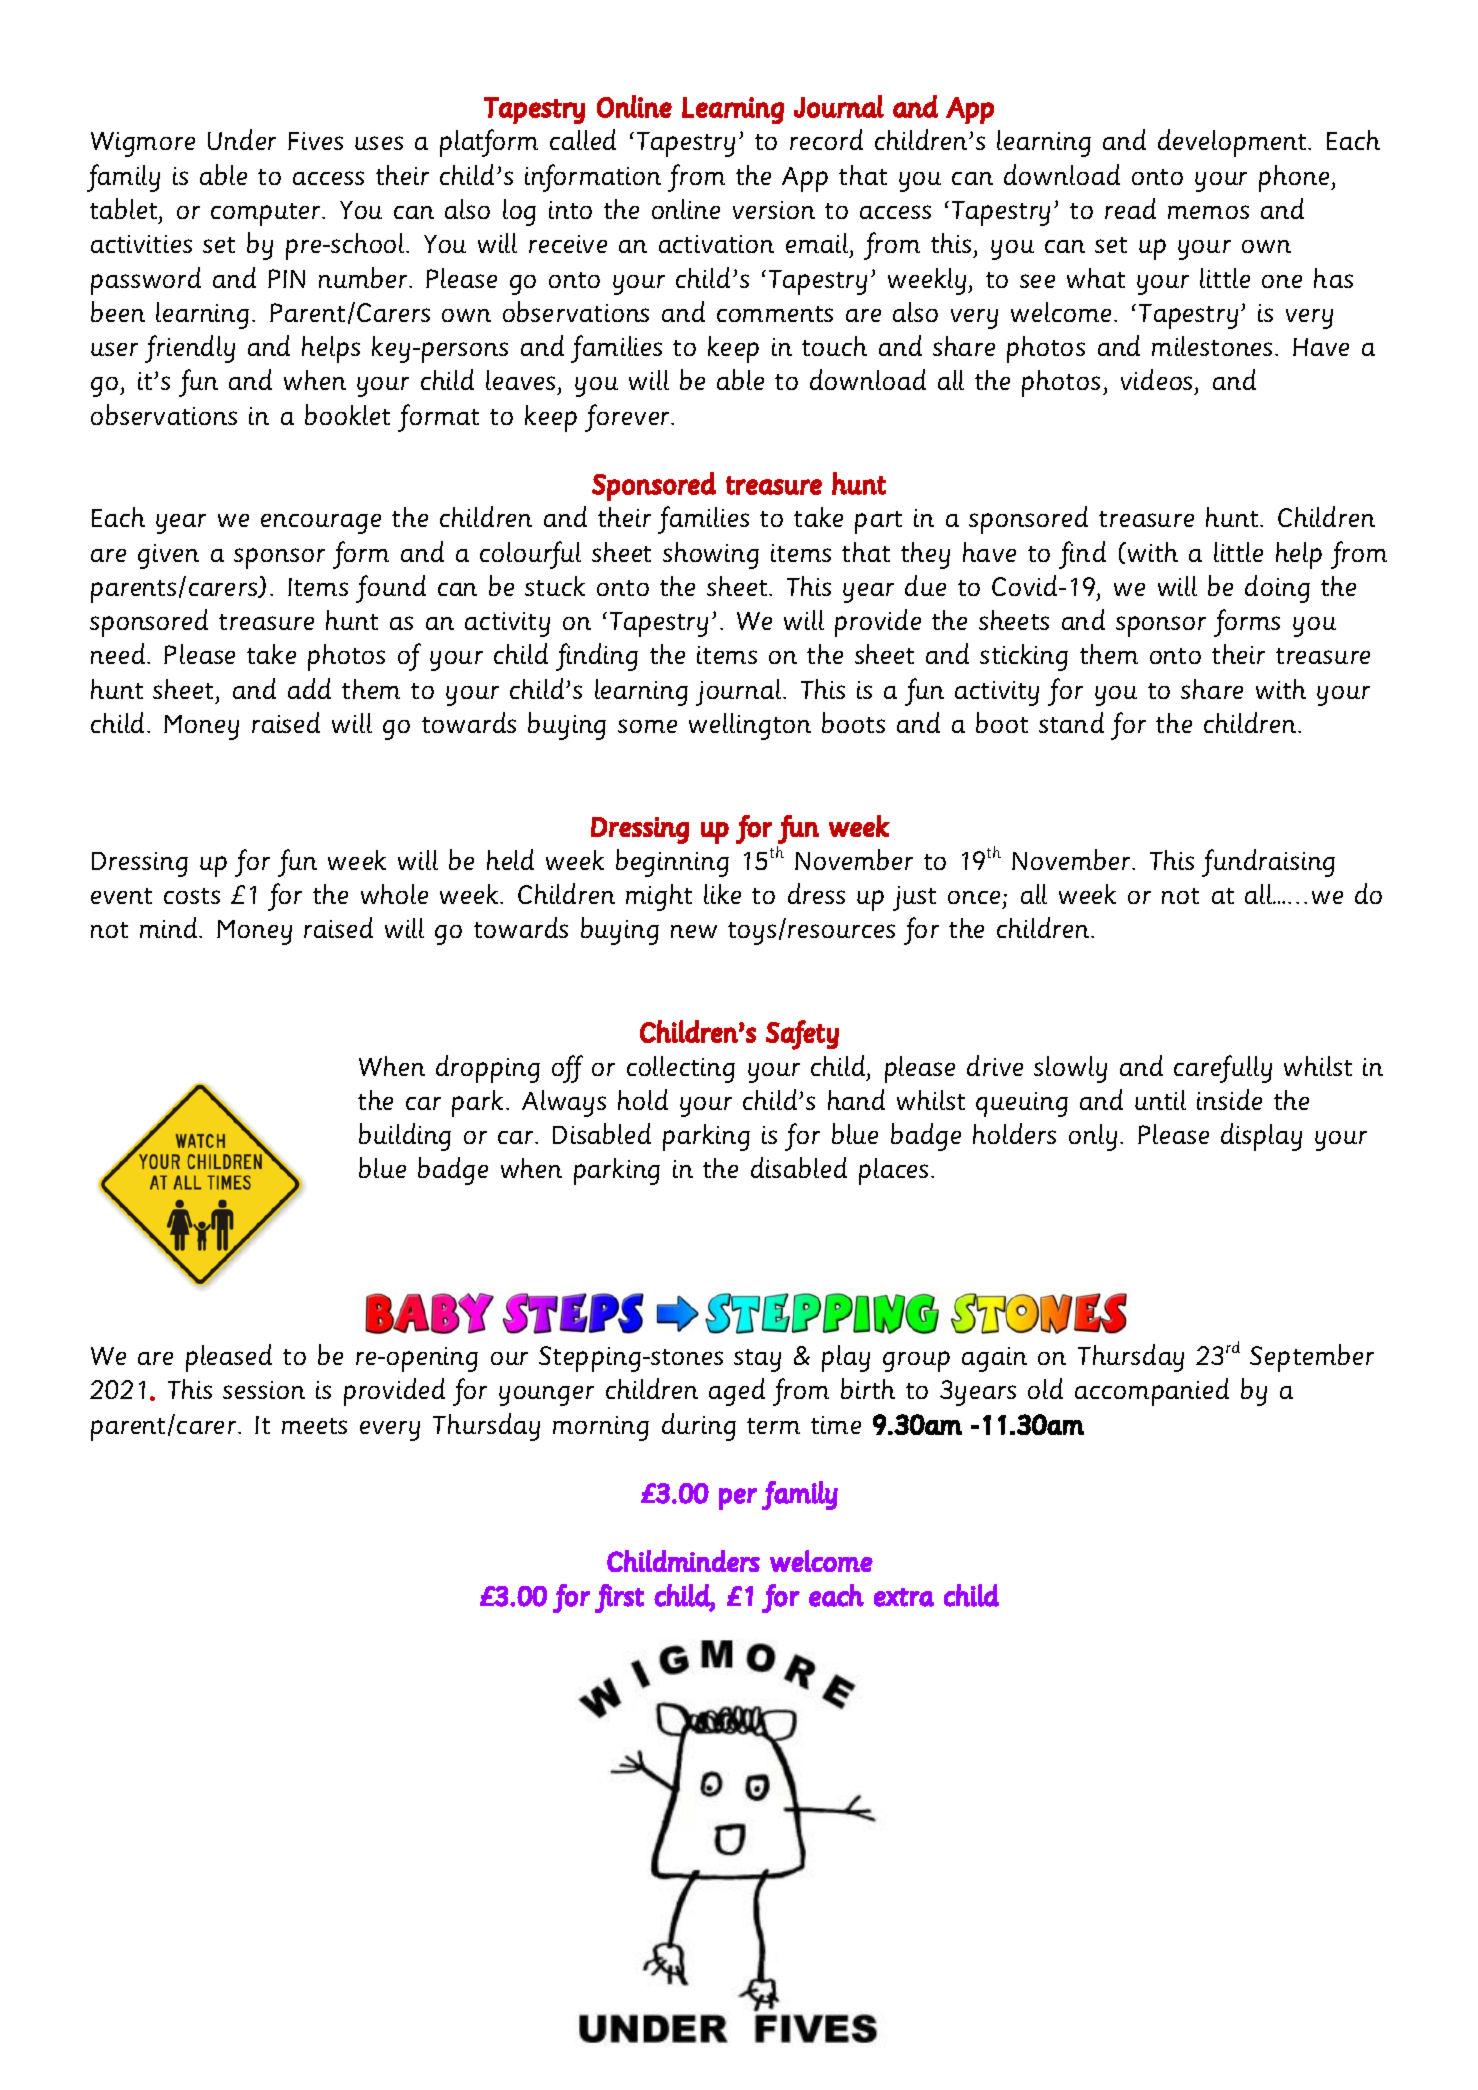 Image resolution: width=1478 pixels, height=2090 pixels. What do you see at coordinates (619, 1598) in the screenshot?
I see `first` at bounding box center [619, 1598].
